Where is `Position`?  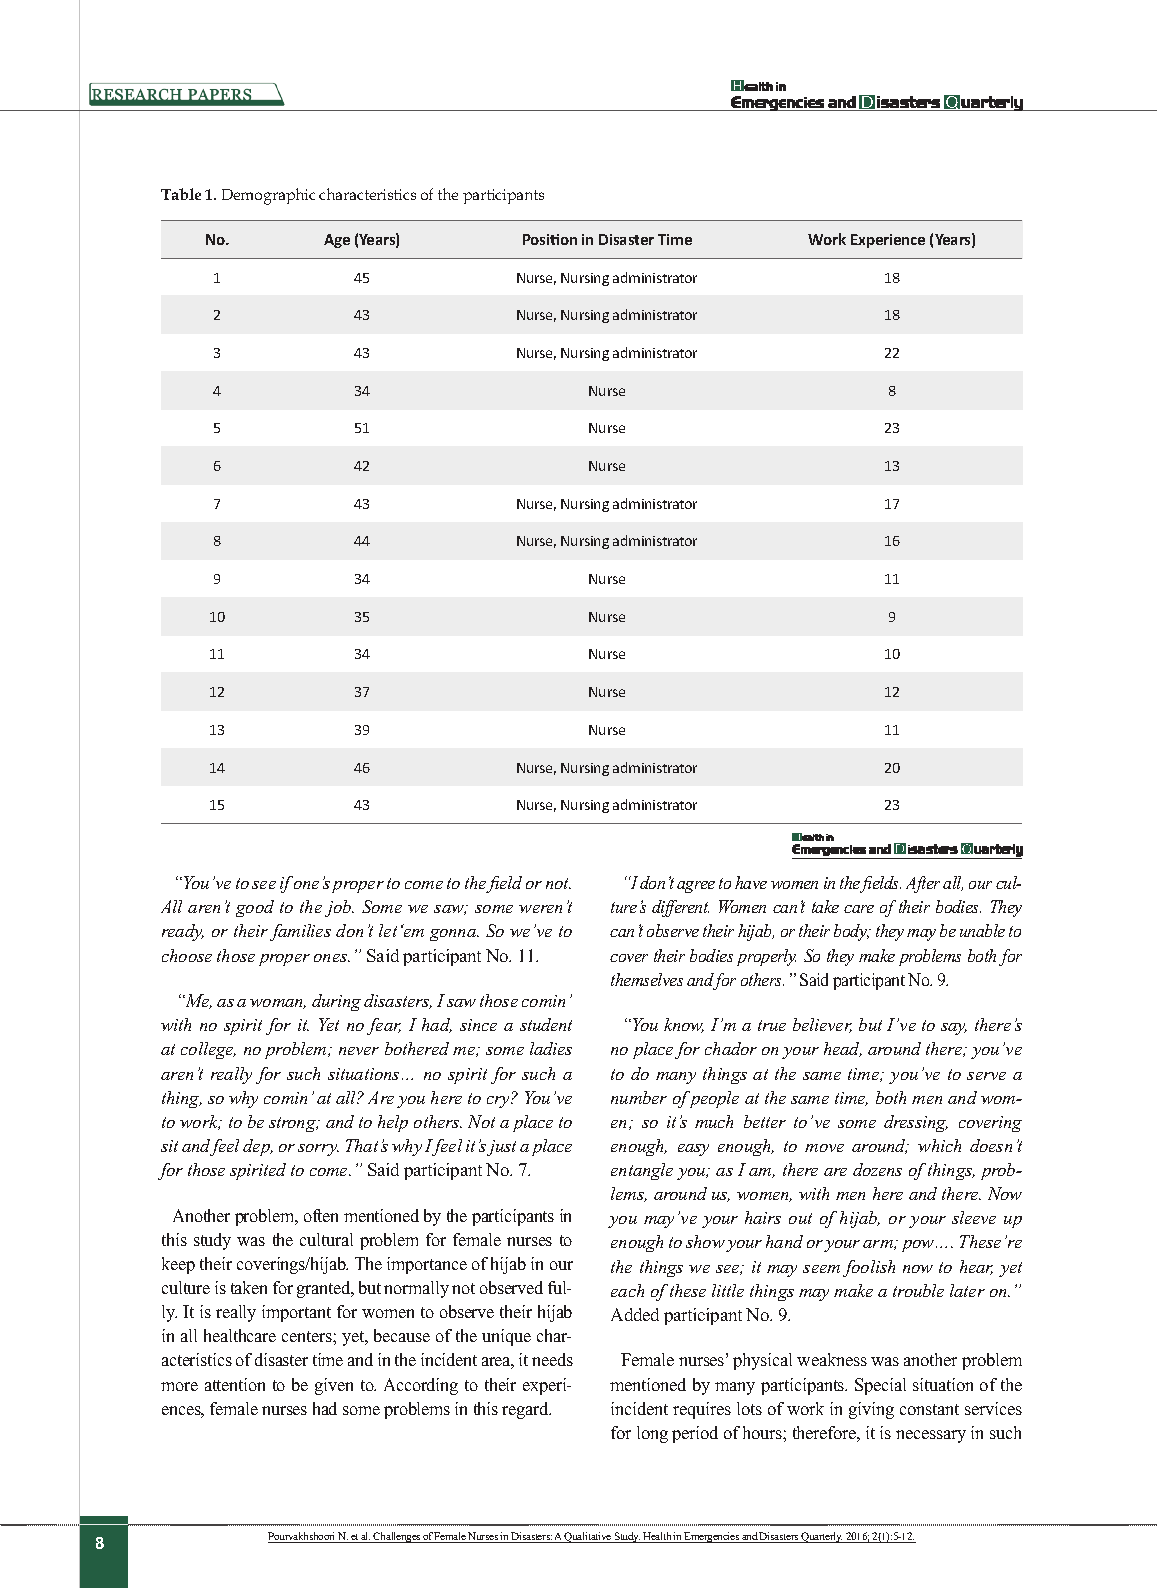 Position is located at coordinates (550, 239).
